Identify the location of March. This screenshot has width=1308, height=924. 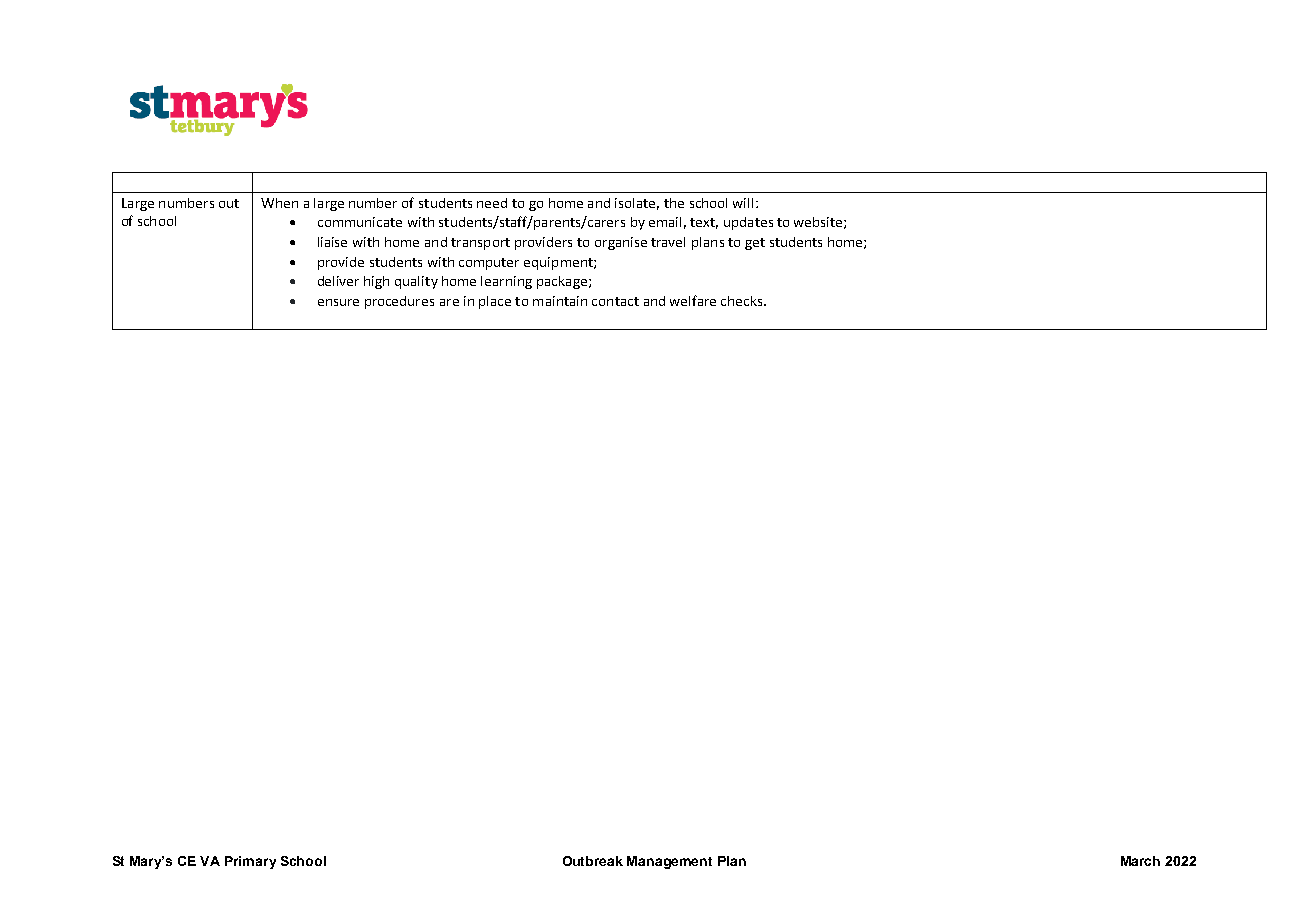
(1140, 861).
